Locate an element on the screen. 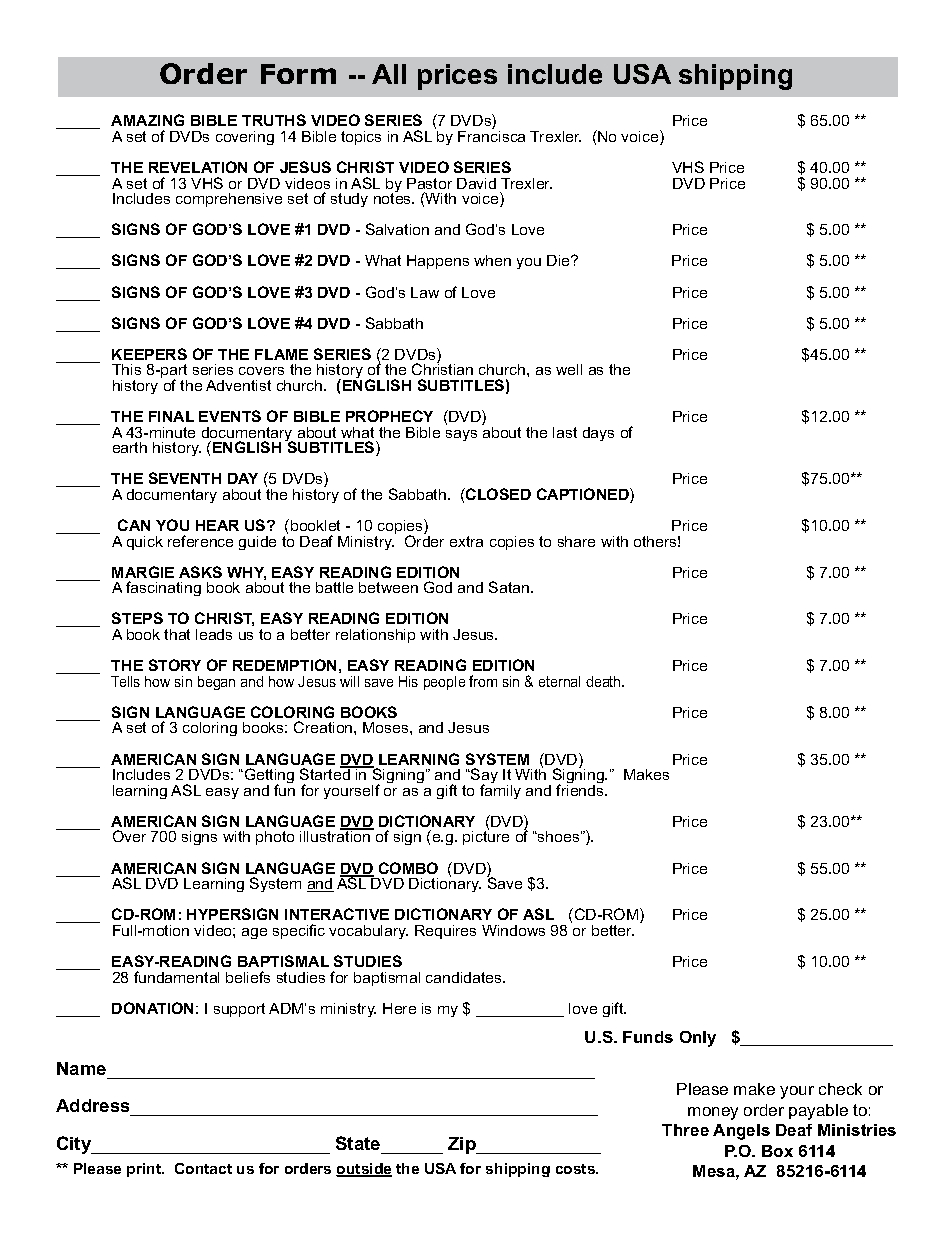  leads is located at coordinates (214, 634).
